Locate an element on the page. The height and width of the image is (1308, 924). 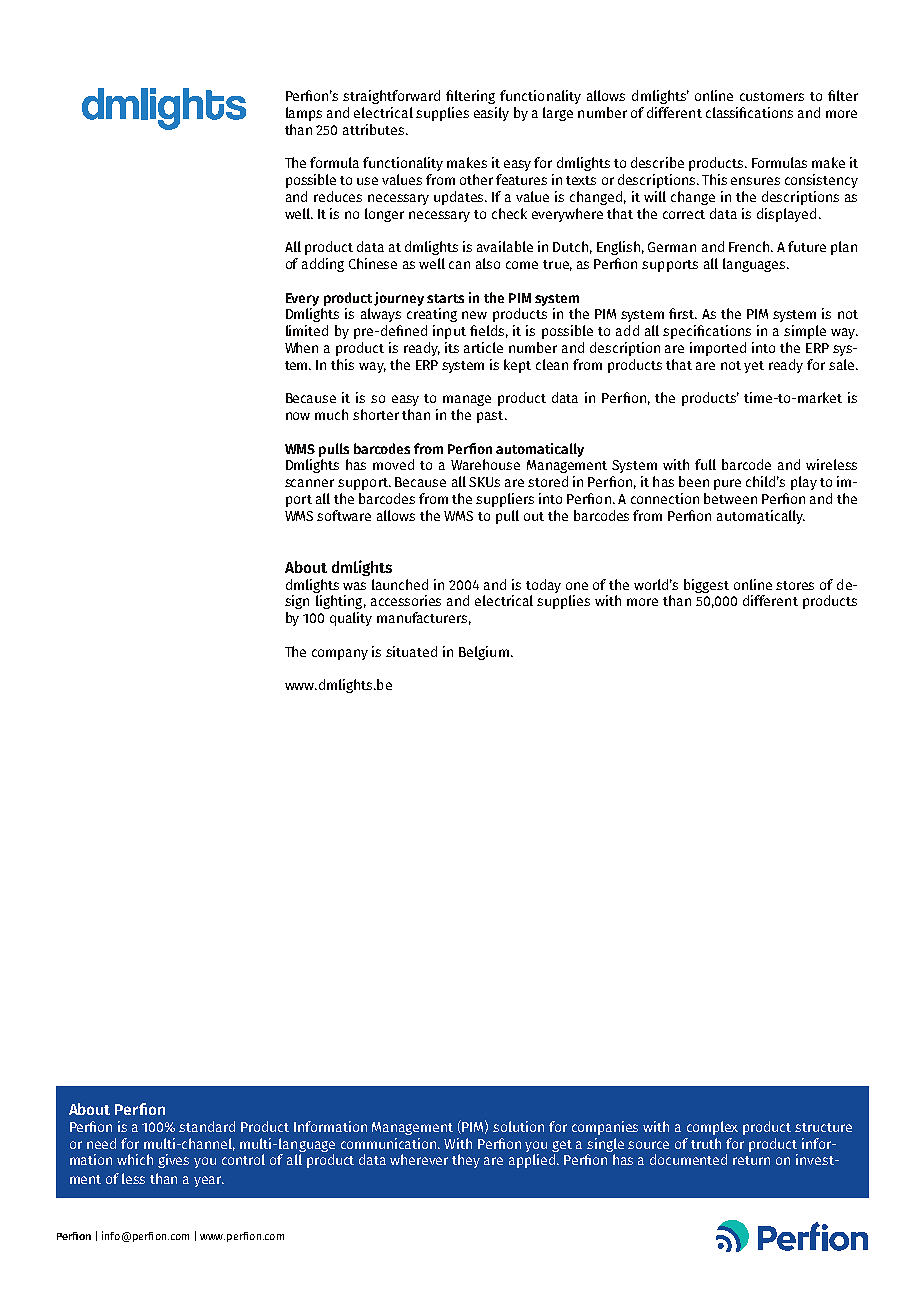
they is located at coordinates (466, 1161).
